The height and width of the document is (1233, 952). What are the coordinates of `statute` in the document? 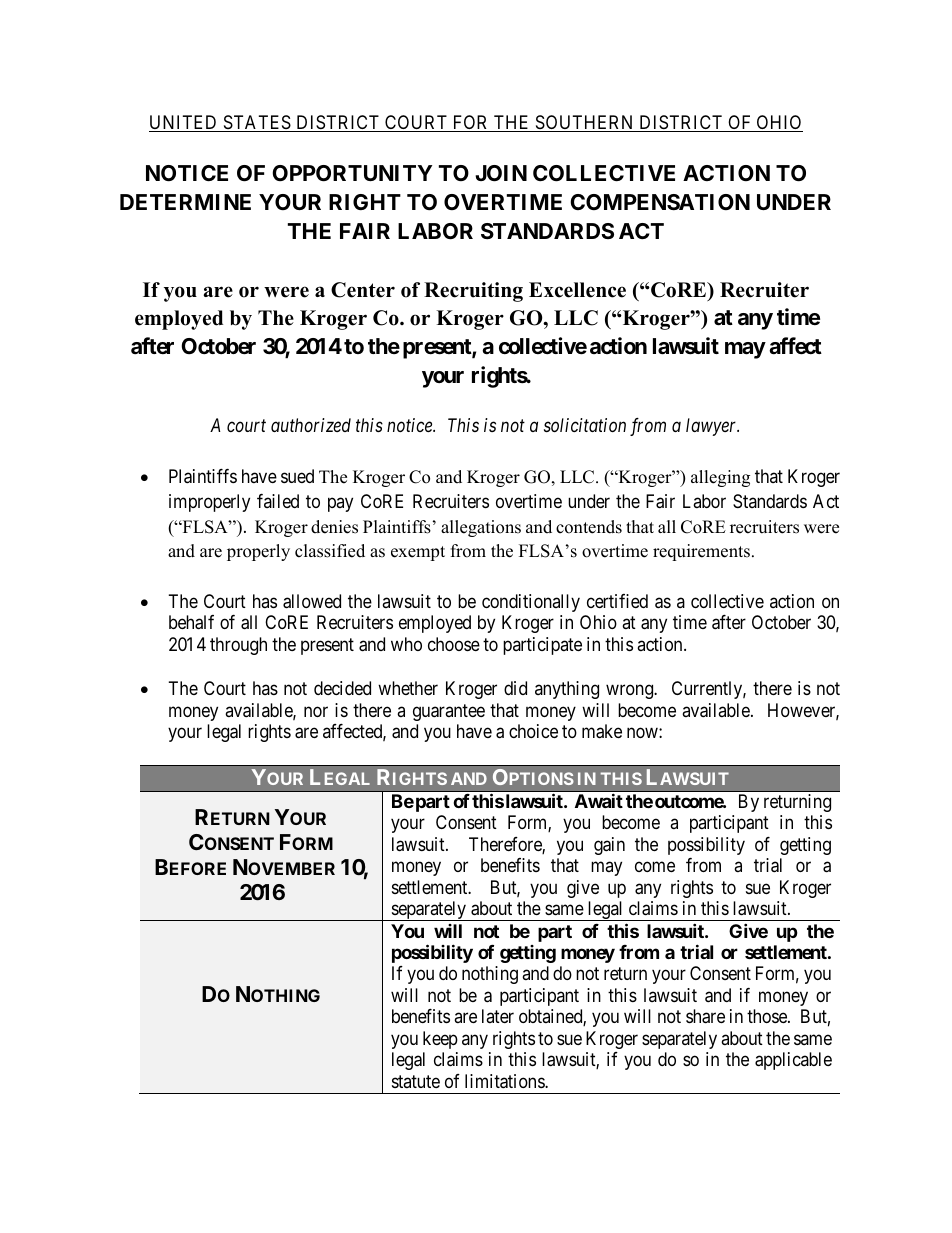 It's located at (416, 1081).
